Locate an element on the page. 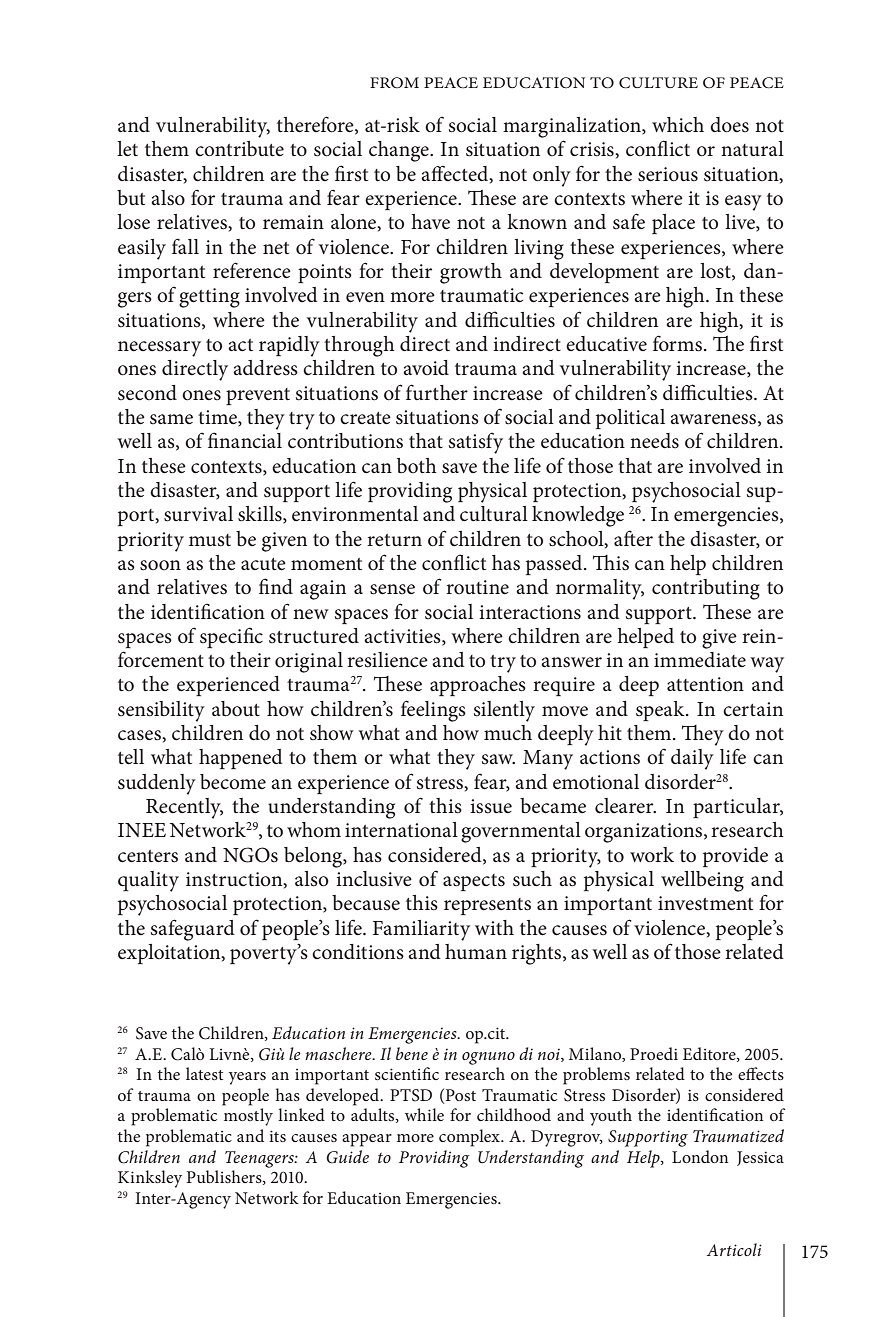 The image size is (896, 1317). change is located at coordinates (400, 151).
